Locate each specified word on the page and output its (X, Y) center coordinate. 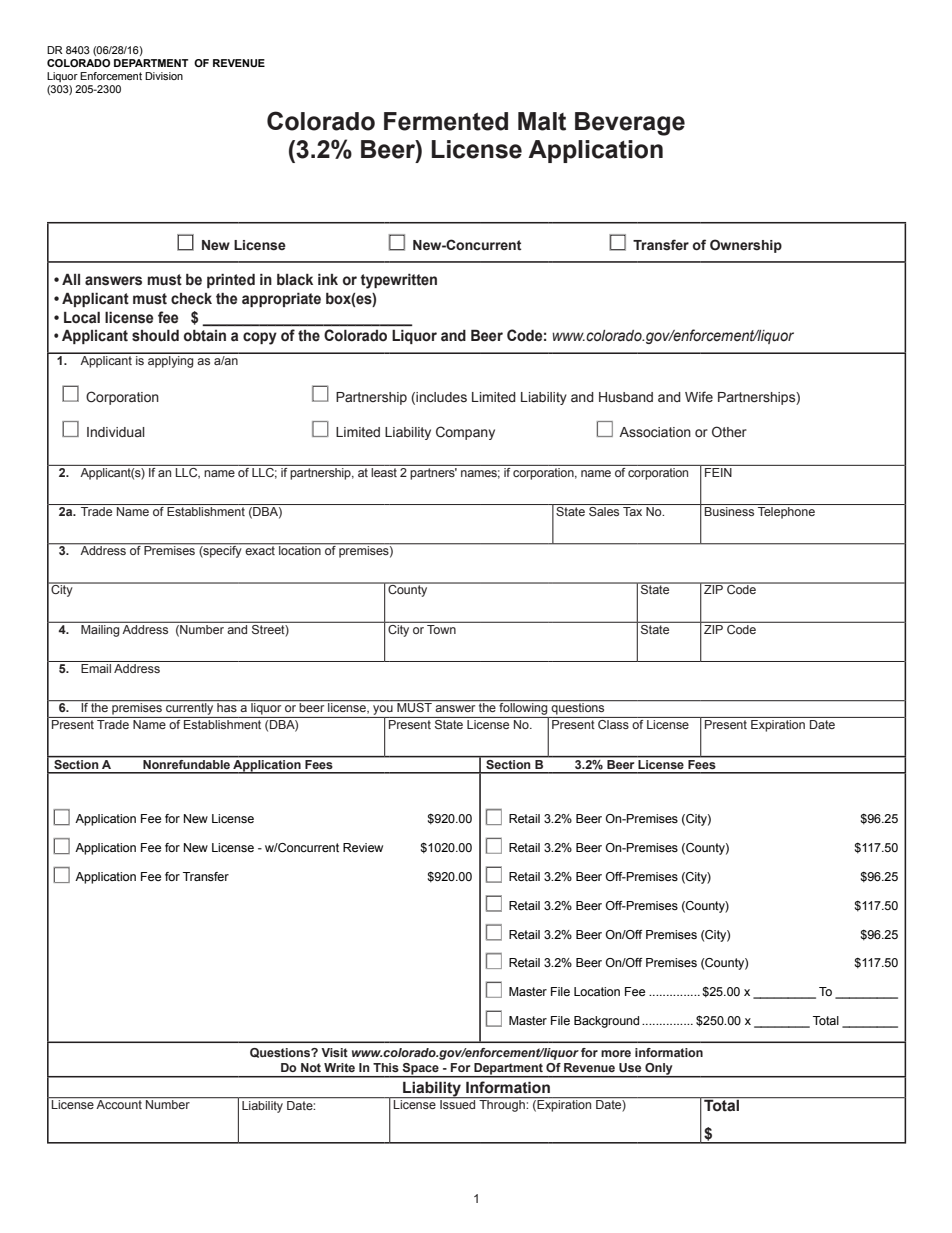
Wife (699, 397)
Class (613, 723)
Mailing (100, 629)
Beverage (630, 124)
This (386, 1067)
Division (164, 76)
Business (730, 510)
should (155, 335)
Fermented (446, 121)
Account (119, 1103)
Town (441, 628)
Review (363, 847)
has (227, 707)
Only (659, 1070)
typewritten (398, 281)
